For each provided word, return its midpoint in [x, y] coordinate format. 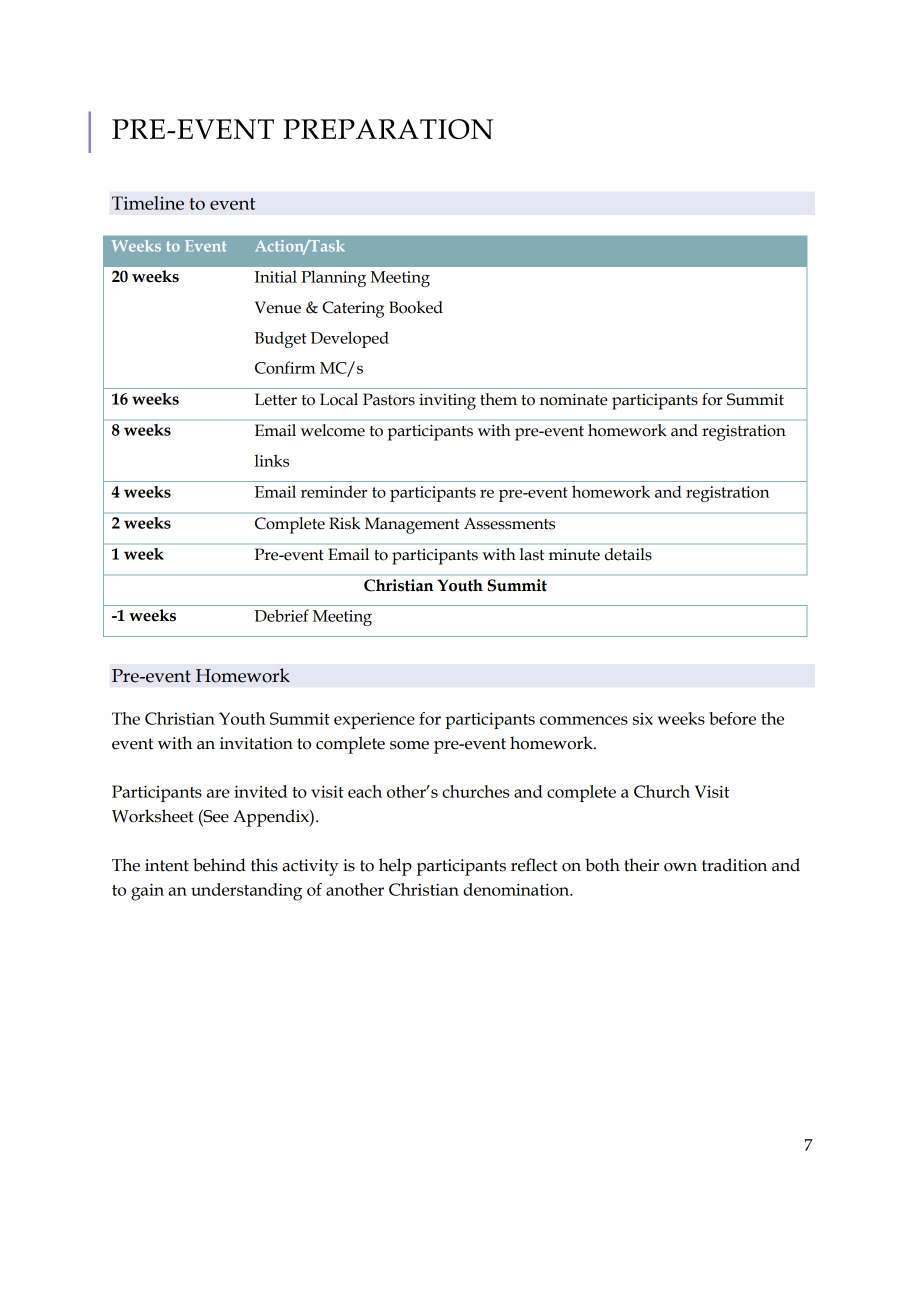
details [628, 554]
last [532, 554]
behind [219, 865]
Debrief [282, 615]
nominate [574, 399]
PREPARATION [388, 129]
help [395, 867]
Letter [276, 399]
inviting [447, 401]
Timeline [148, 203]
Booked [416, 307]
